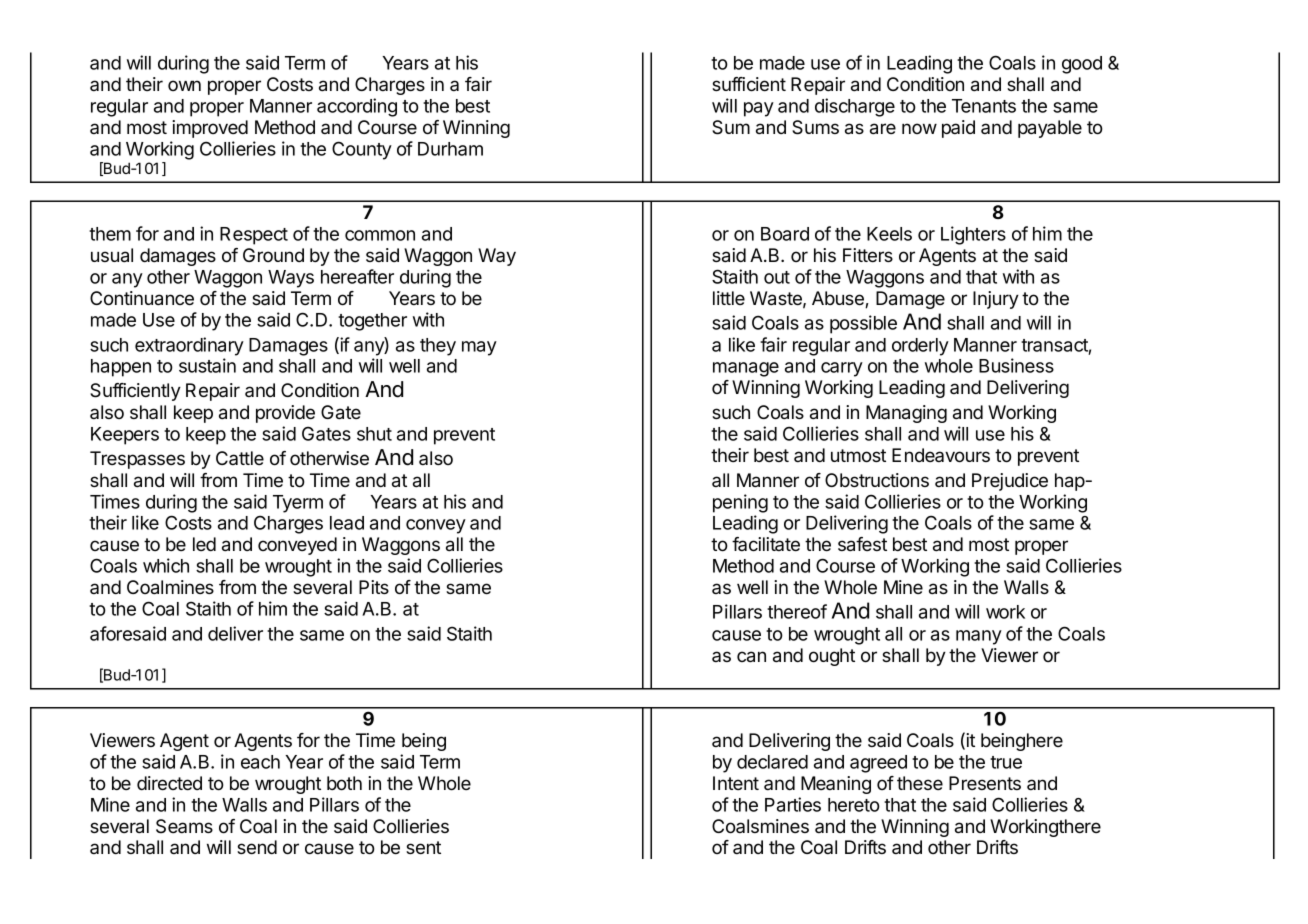 The image size is (1308, 924). Describe the element at coordinates (740, 503) in the screenshot. I see `pening` at that location.
